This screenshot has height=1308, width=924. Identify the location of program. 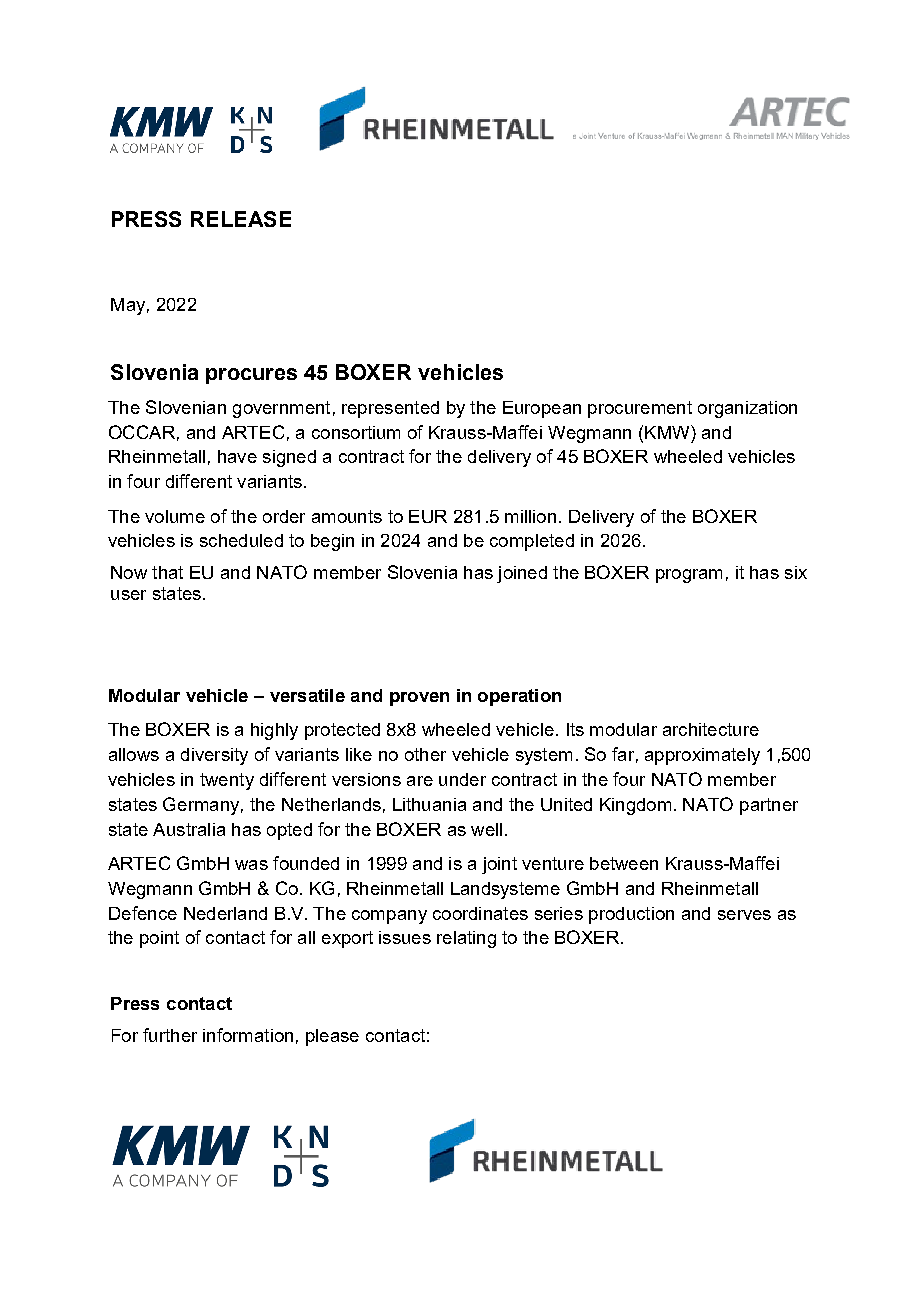
(689, 576).
